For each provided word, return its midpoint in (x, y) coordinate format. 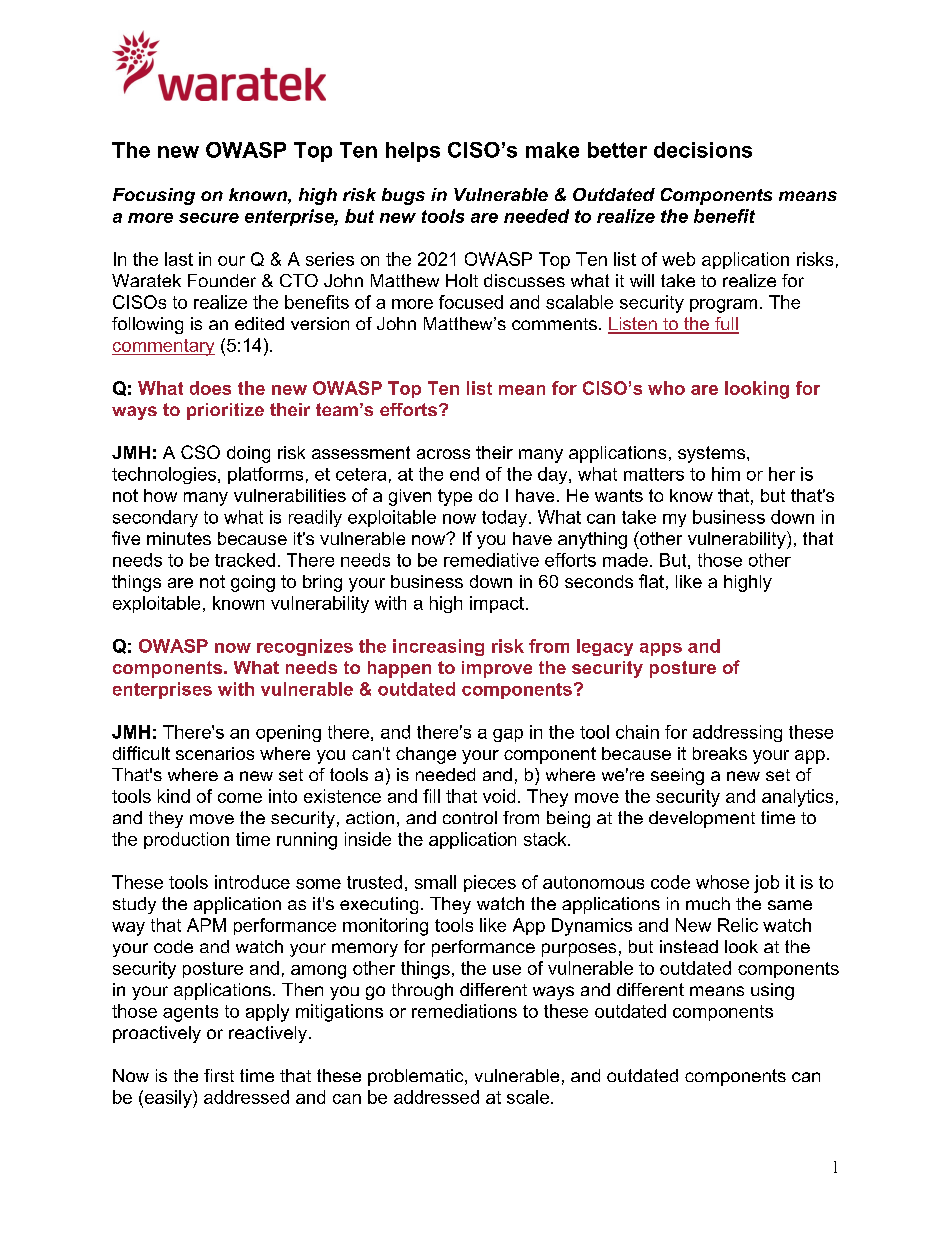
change (426, 755)
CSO (200, 452)
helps (413, 152)
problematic (417, 1077)
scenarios (215, 753)
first (219, 1075)
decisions (703, 150)
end (464, 474)
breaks (720, 753)
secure (209, 218)
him (726, 474)
